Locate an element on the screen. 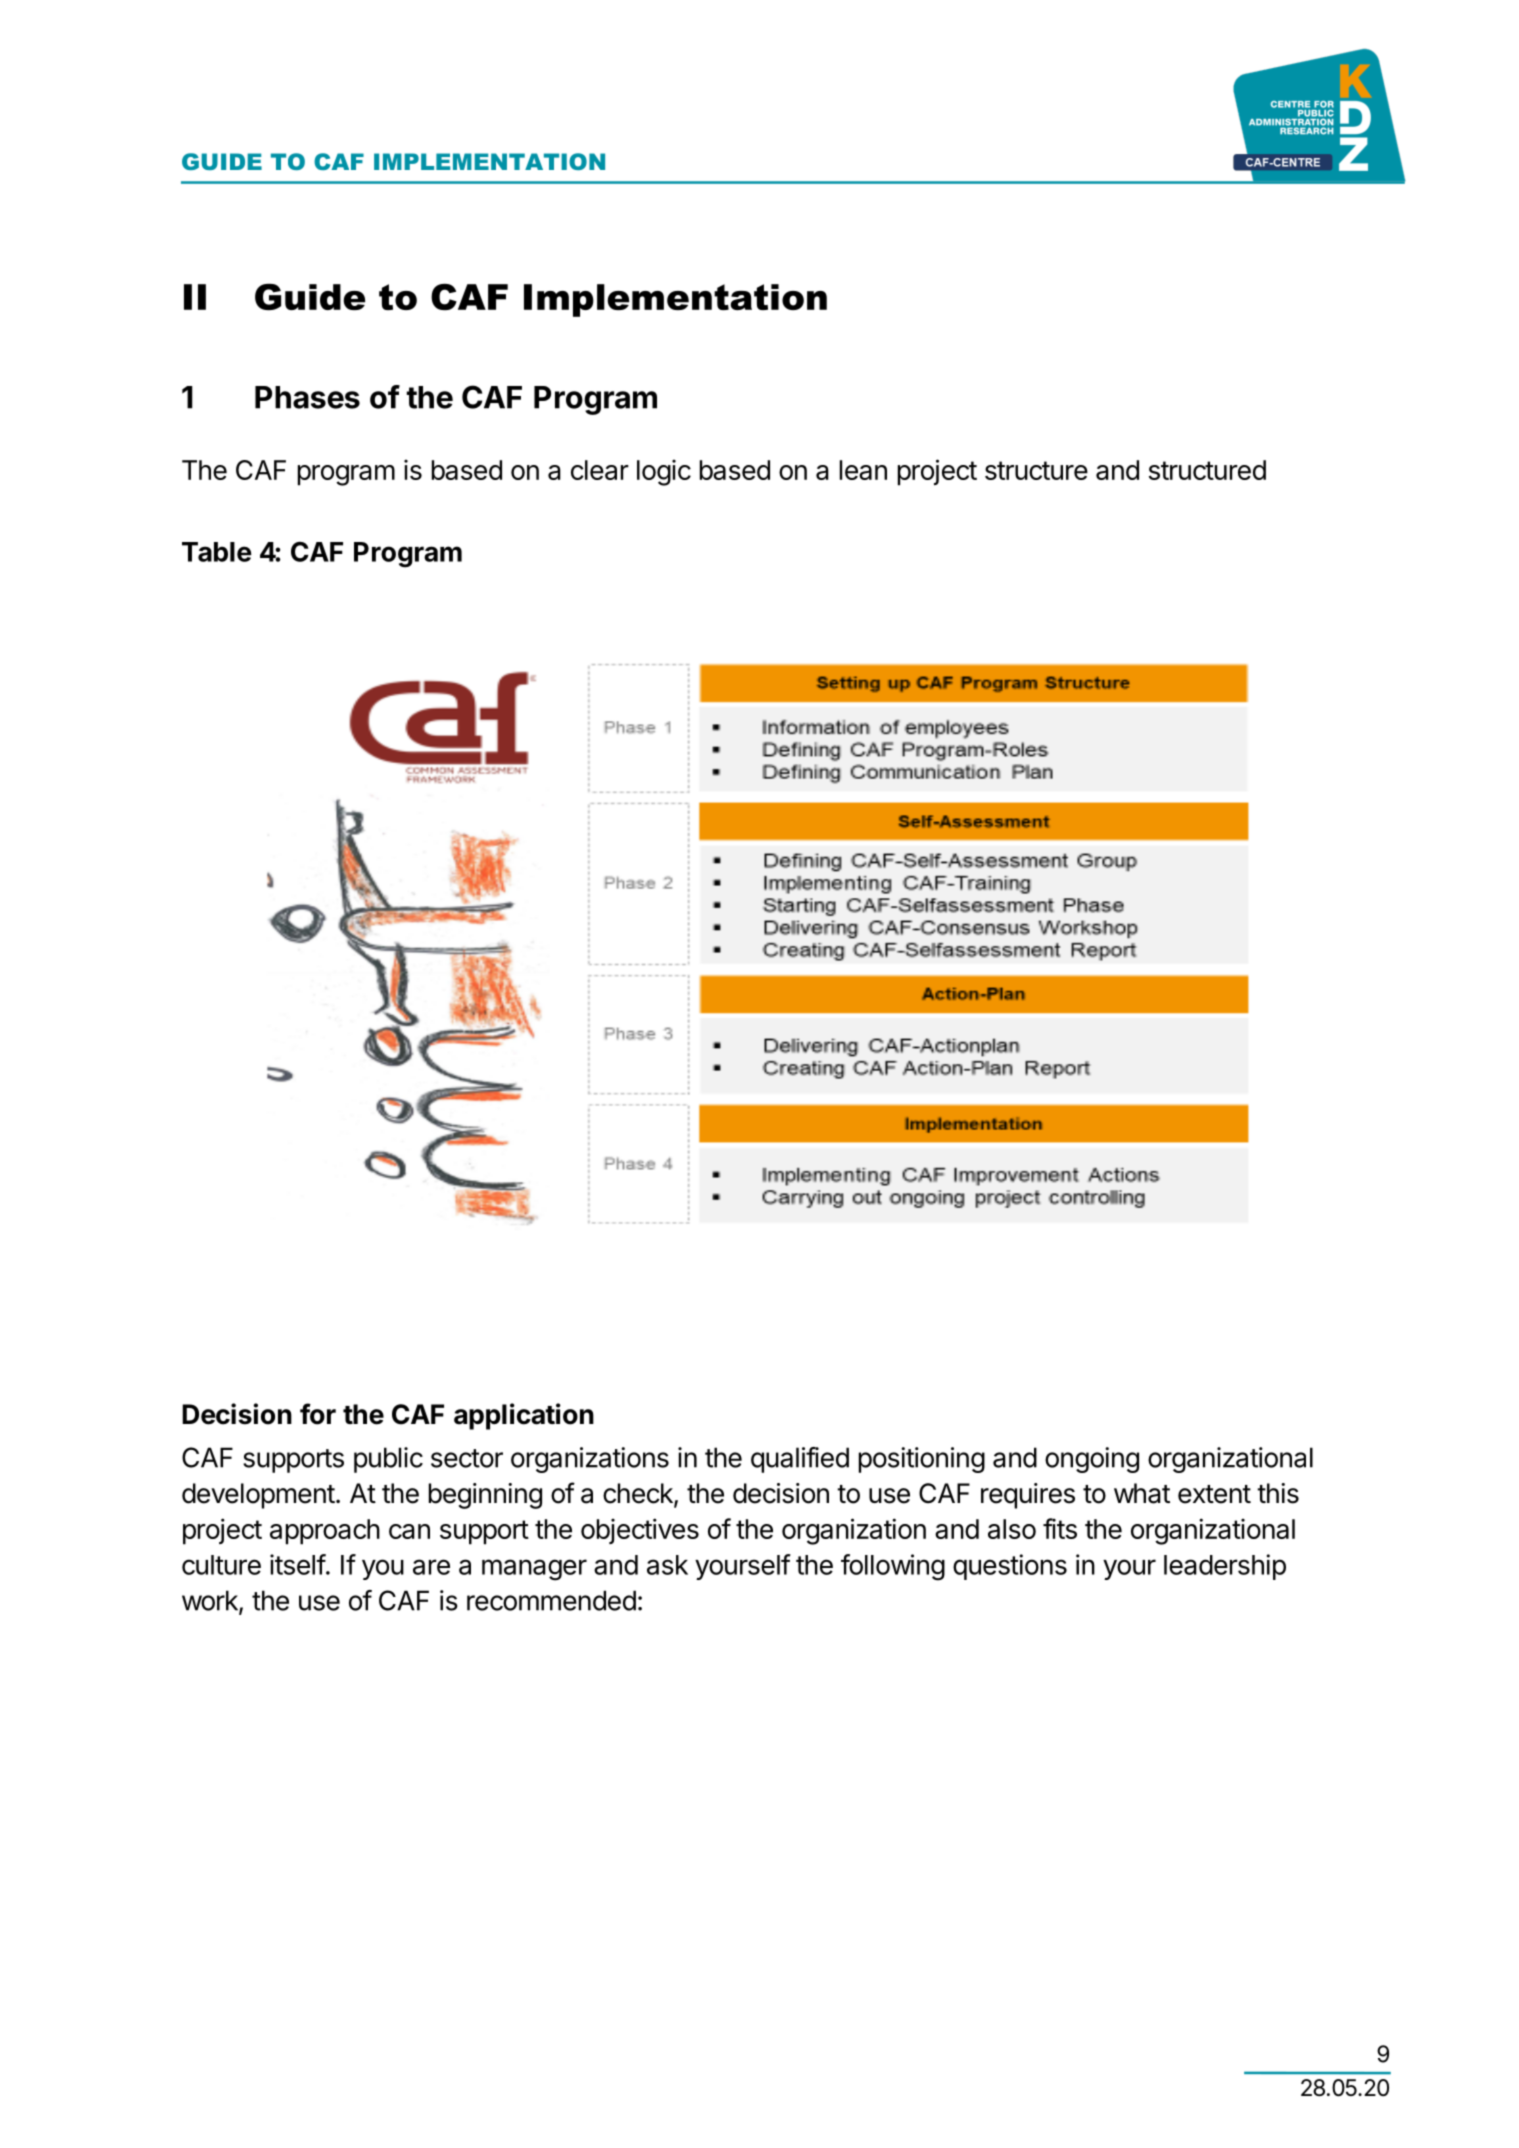 The height and width of the screenshot is (2148, 1519). public is located at coordinates (388, 1460).
